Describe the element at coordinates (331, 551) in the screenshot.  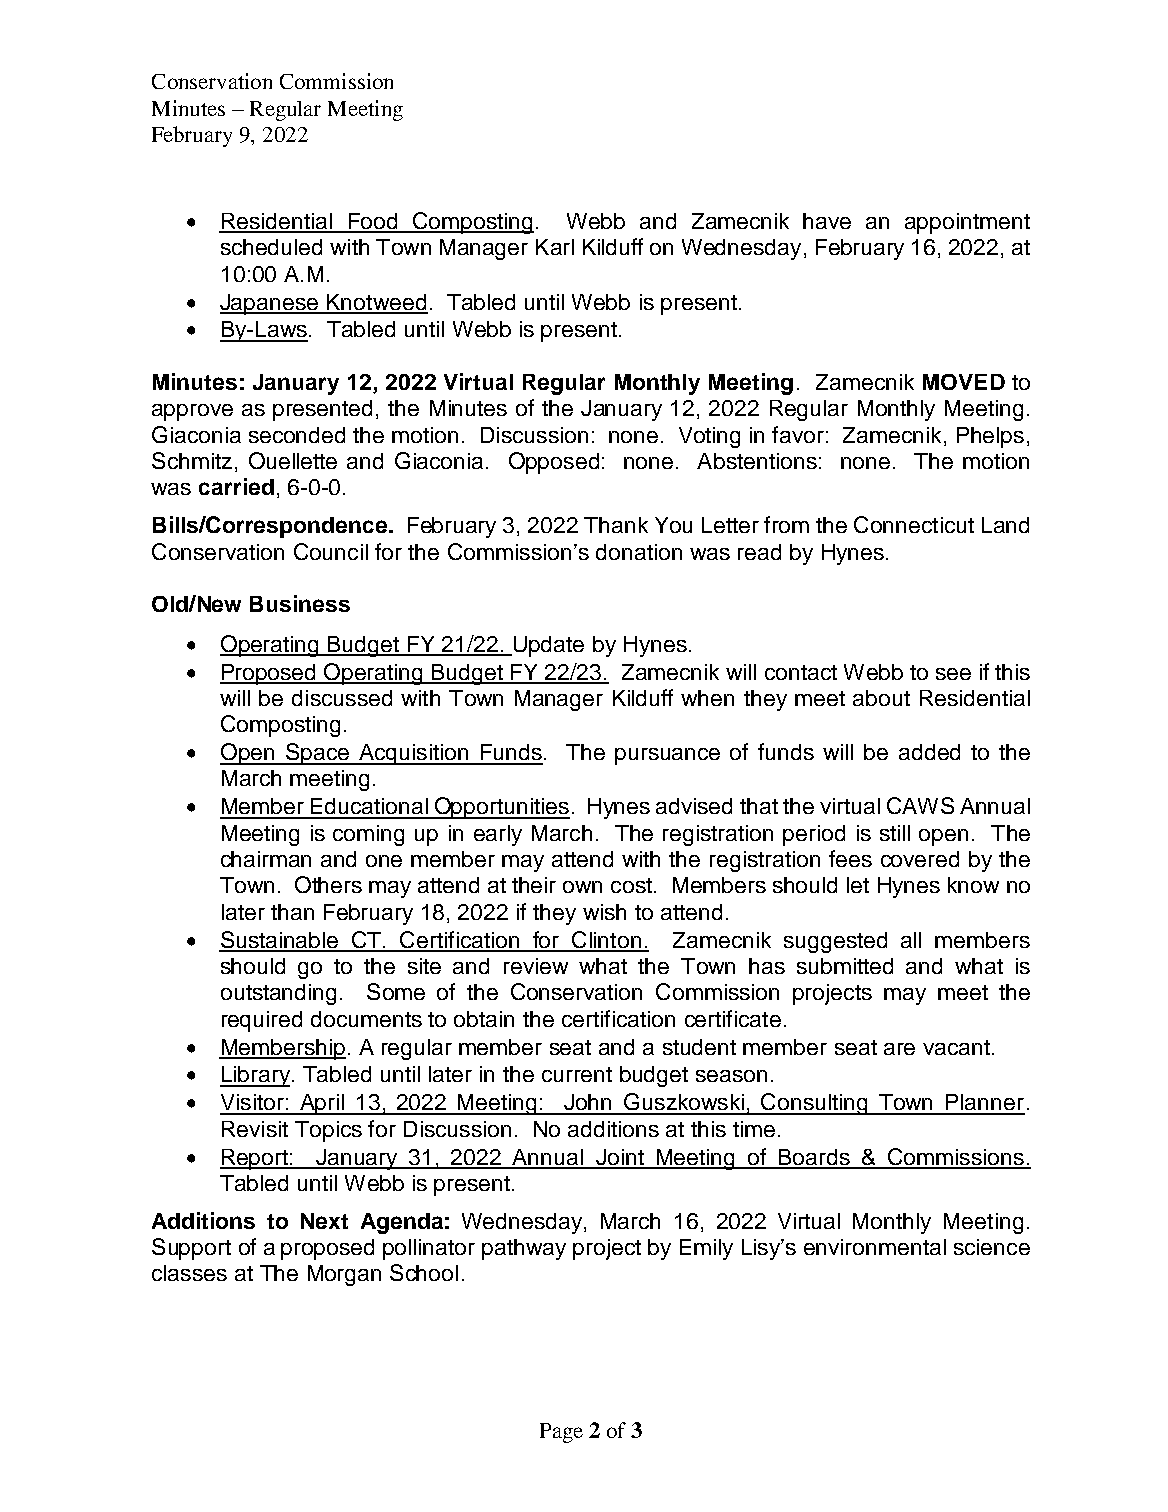
I see `Council` at that location.
